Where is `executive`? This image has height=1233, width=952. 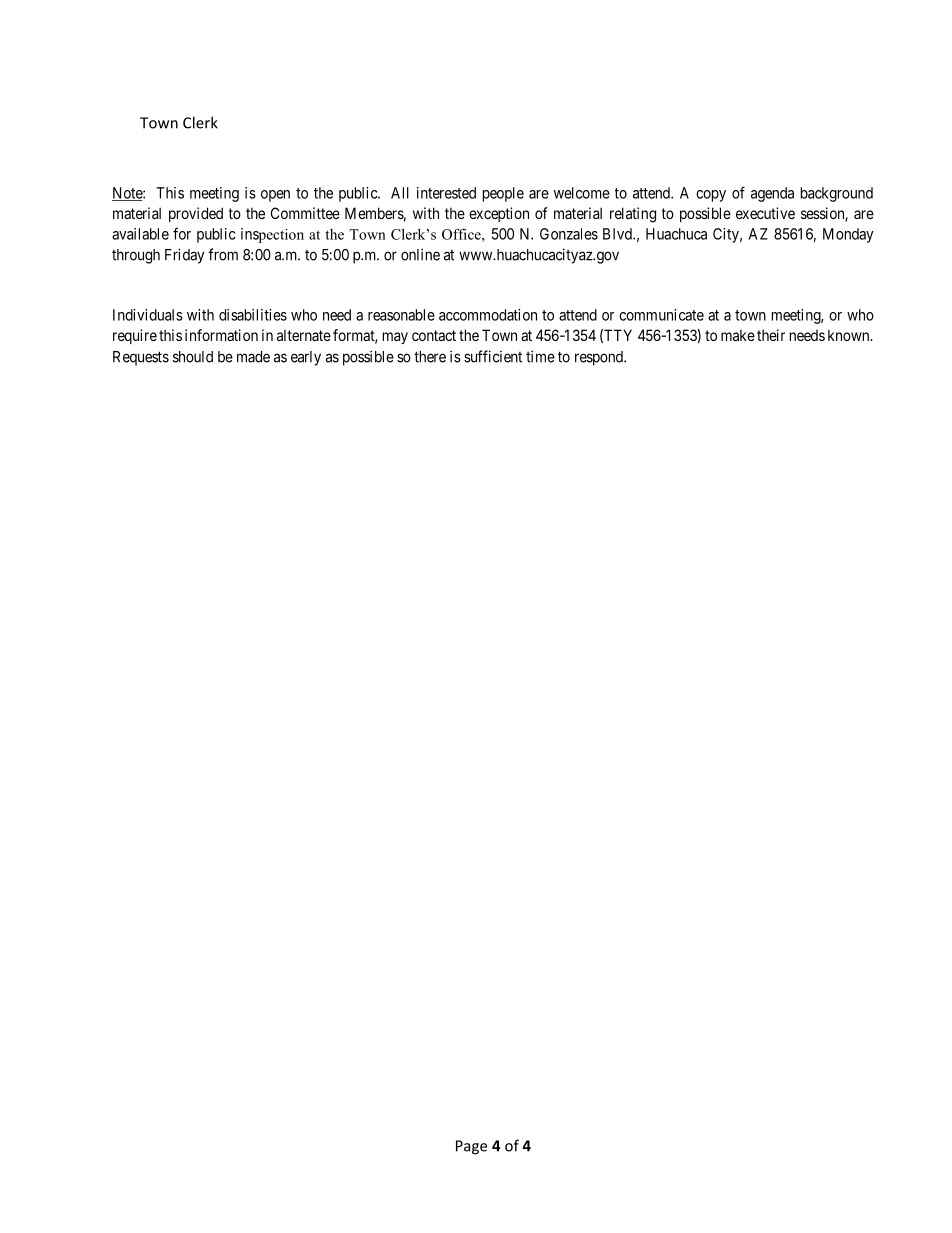
executive is located at coordinates (765, 213).
